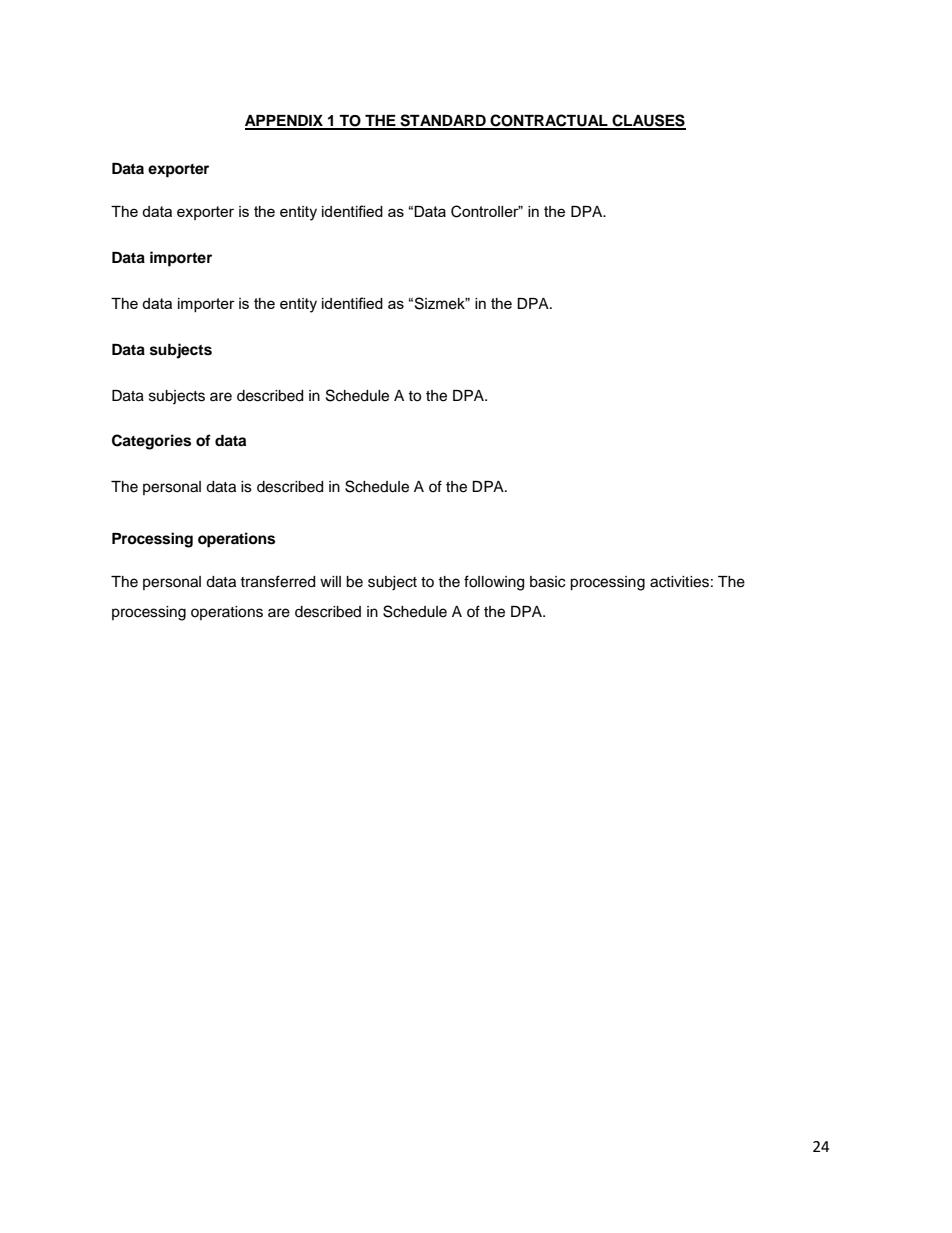 Image resolution: width=952 pixels, height=1233 pixels. I want to click on CLAUSES, so click(648, 121).
